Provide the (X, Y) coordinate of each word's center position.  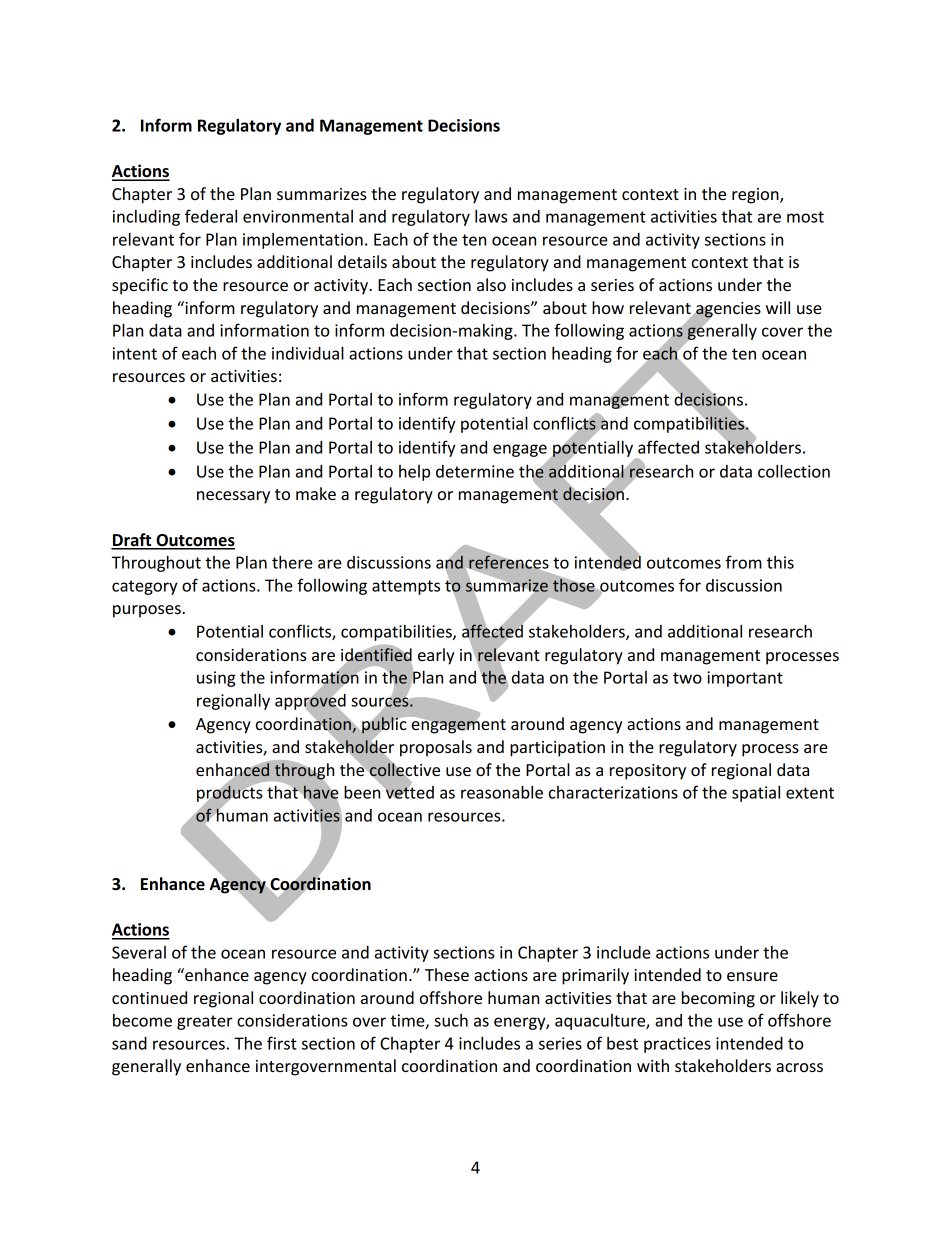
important (745, 679)
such (451, 1020)
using (216, 679)
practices (677, 1045)
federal (211, 216)
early (436, 656)
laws (491, 216)
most (805, 217)
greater (205, 1022)
